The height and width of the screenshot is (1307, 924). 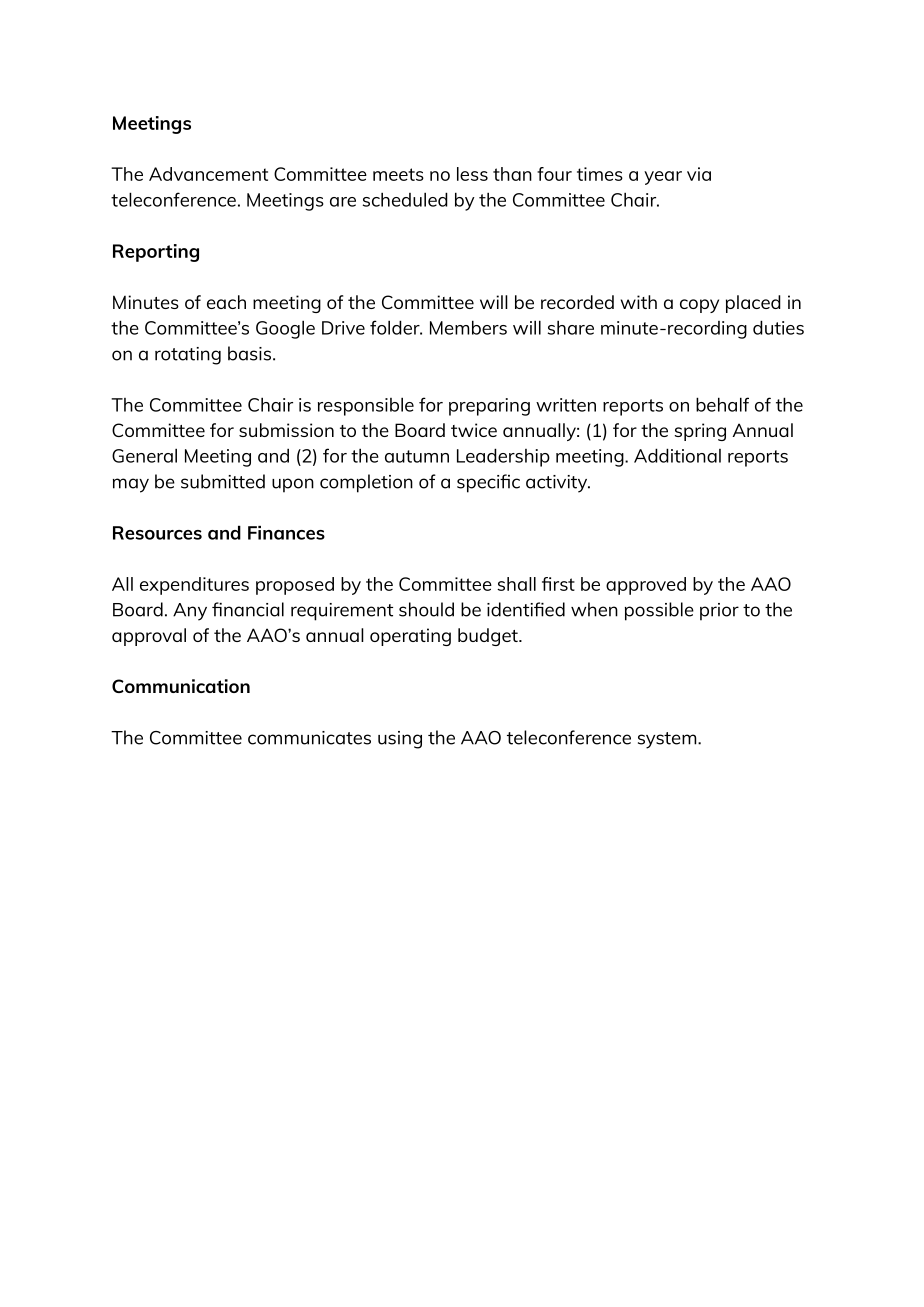 I want to click on Communication, so click(x=181, y=686).
